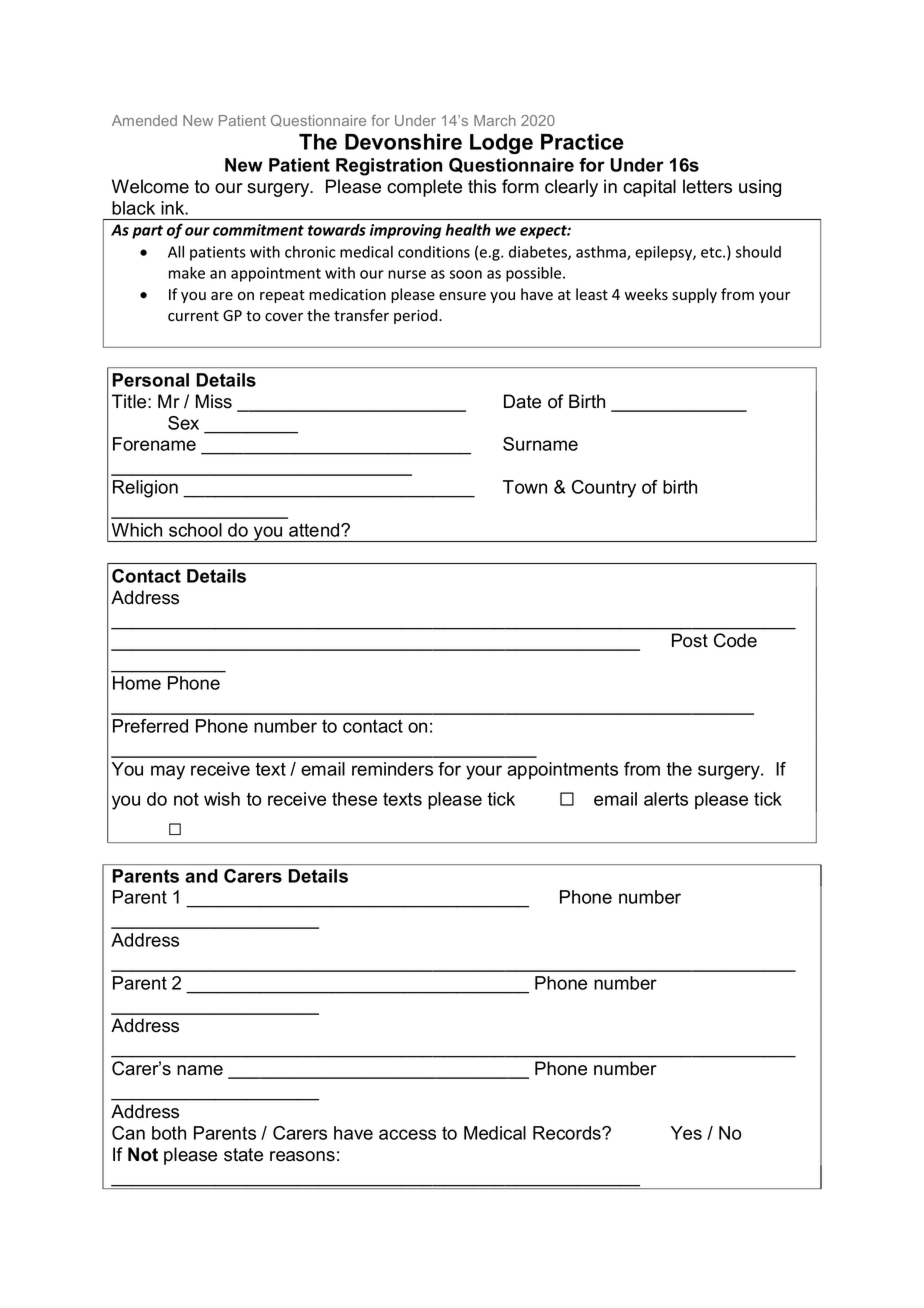  Describe the element at coordinates (150, 186) in the screenshot. I see `Welcome` at that location.
